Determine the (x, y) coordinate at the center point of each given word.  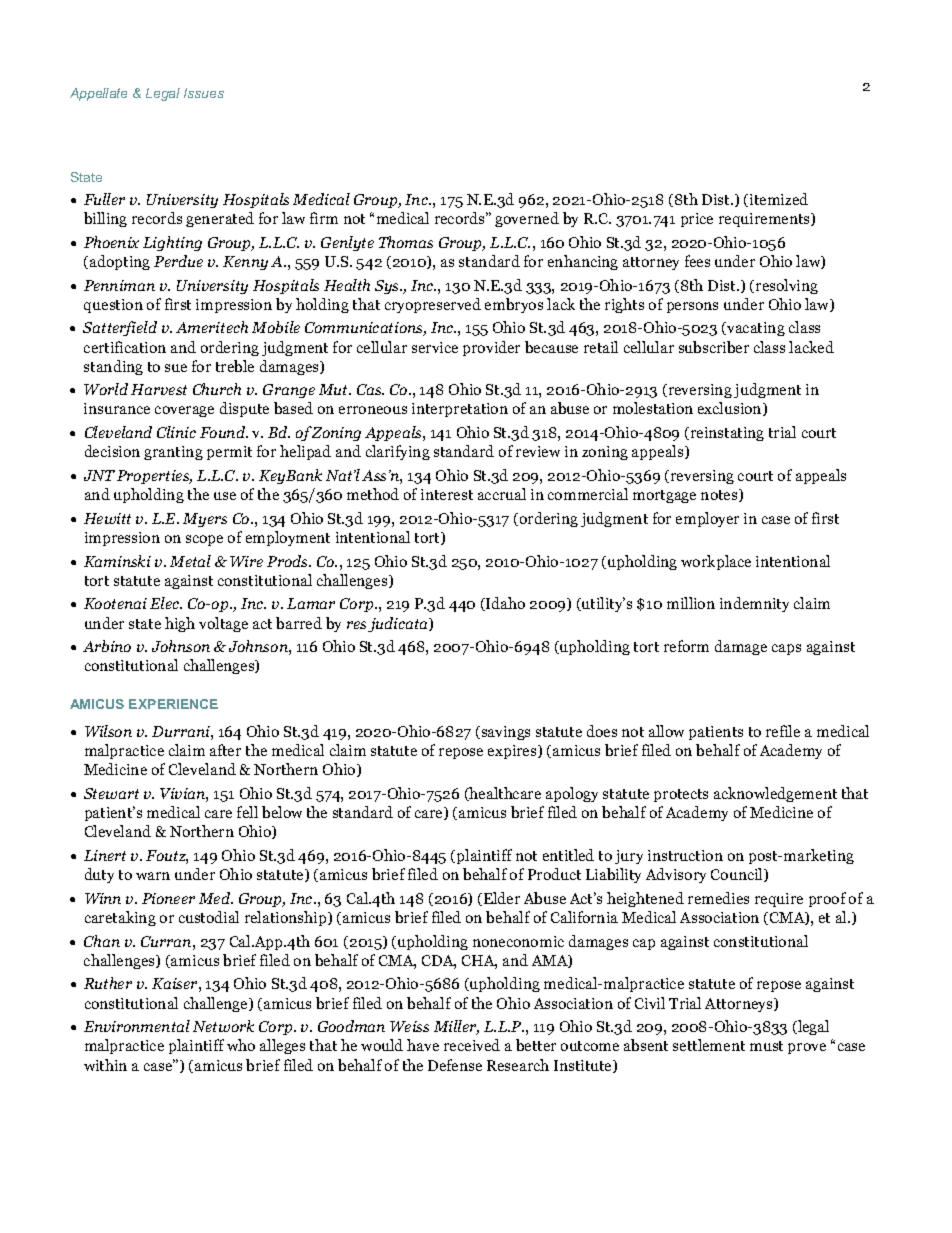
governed (527, 219)
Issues (204, 93)
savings (504, 733)
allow (666, 731)
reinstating (726, 434)
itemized (779, 199)
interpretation (460, 410)
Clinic (176, 432)
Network (223, 1026)
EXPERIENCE (173, 704)
